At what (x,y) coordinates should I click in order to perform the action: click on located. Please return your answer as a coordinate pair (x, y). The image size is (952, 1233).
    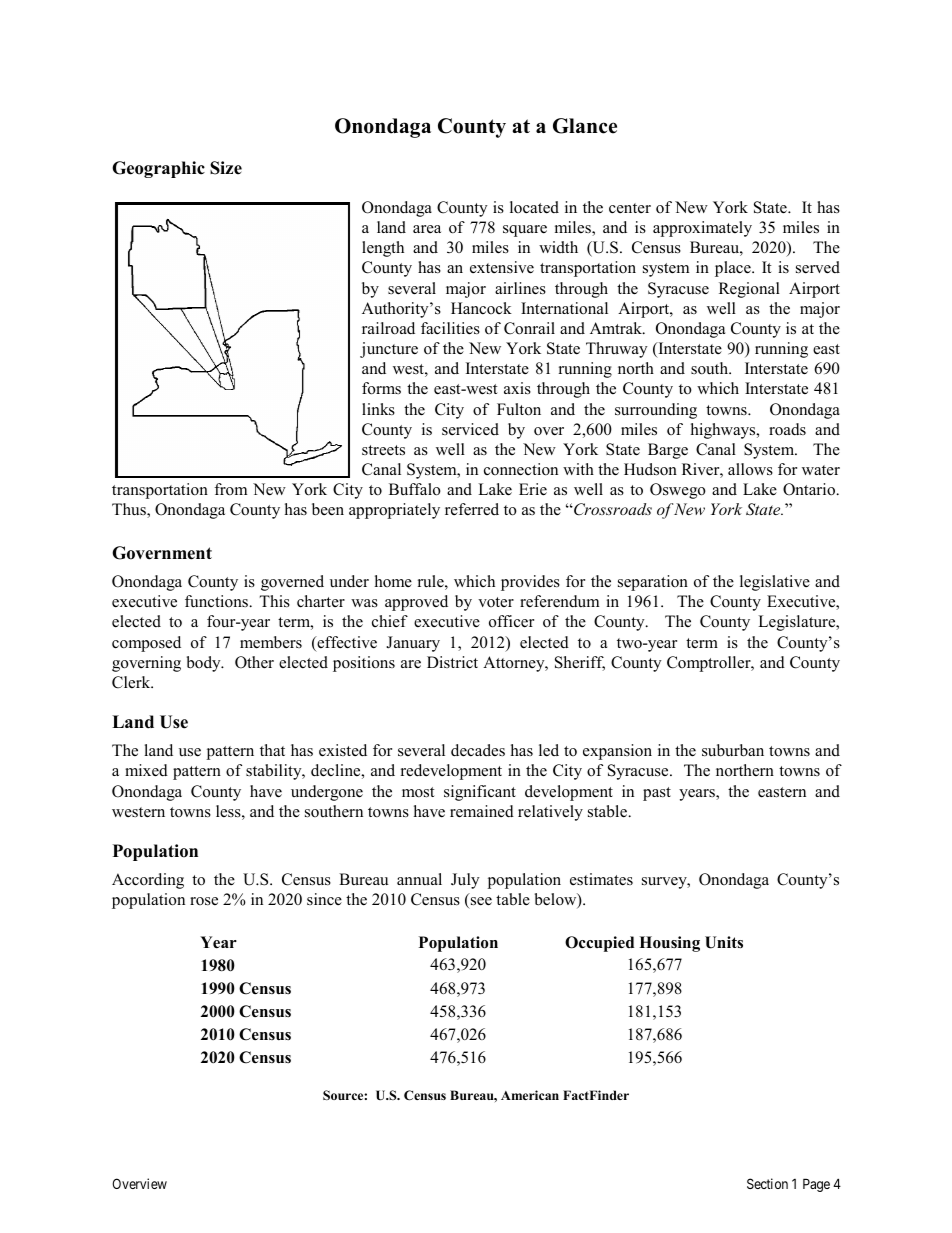
    Looking at the image, I should click on (534, 207).
